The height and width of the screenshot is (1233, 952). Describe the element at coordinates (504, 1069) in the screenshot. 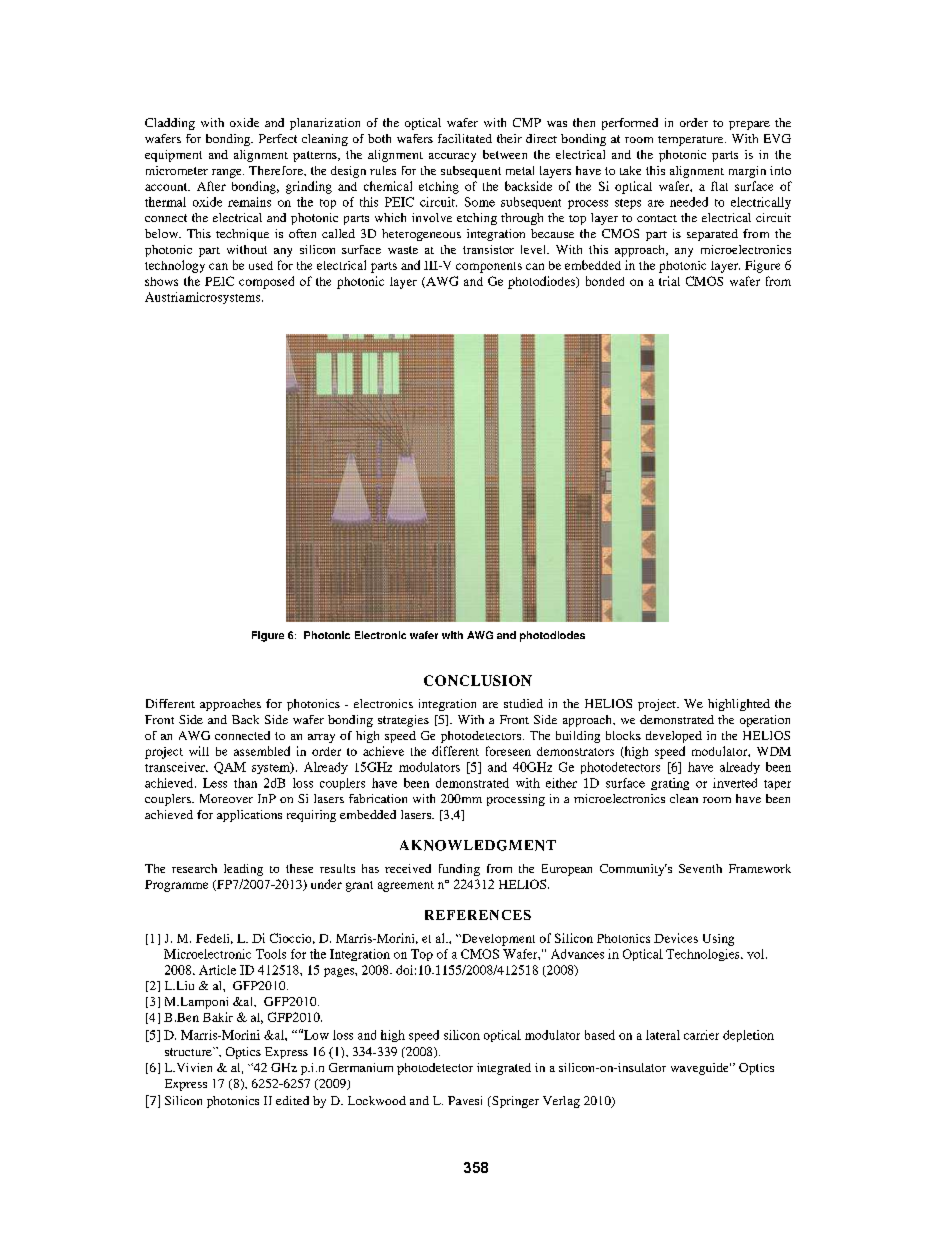

I see `integrated` at that location.
